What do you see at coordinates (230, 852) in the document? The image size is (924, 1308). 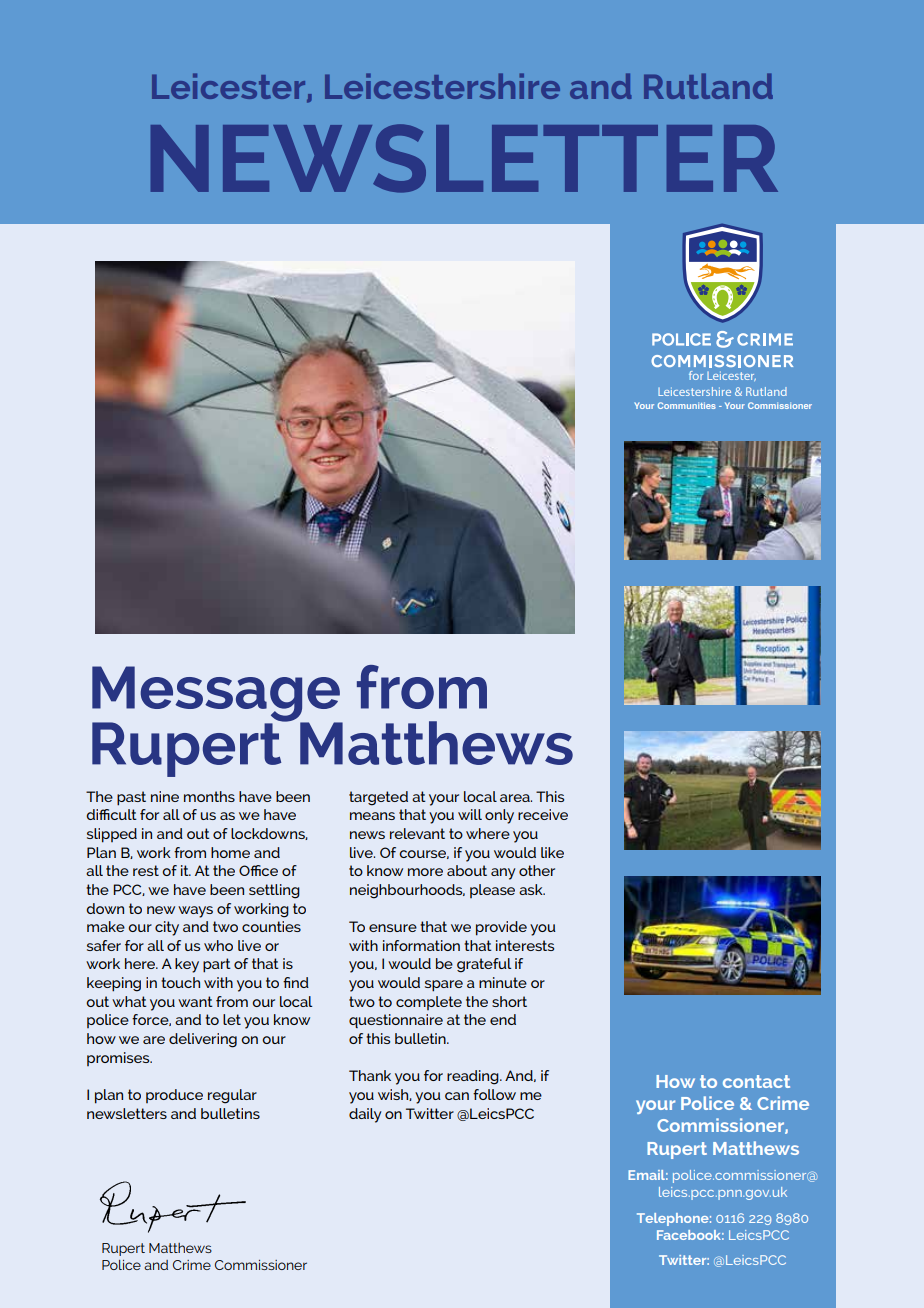 I see `home` at bounding box center [230, 852].
